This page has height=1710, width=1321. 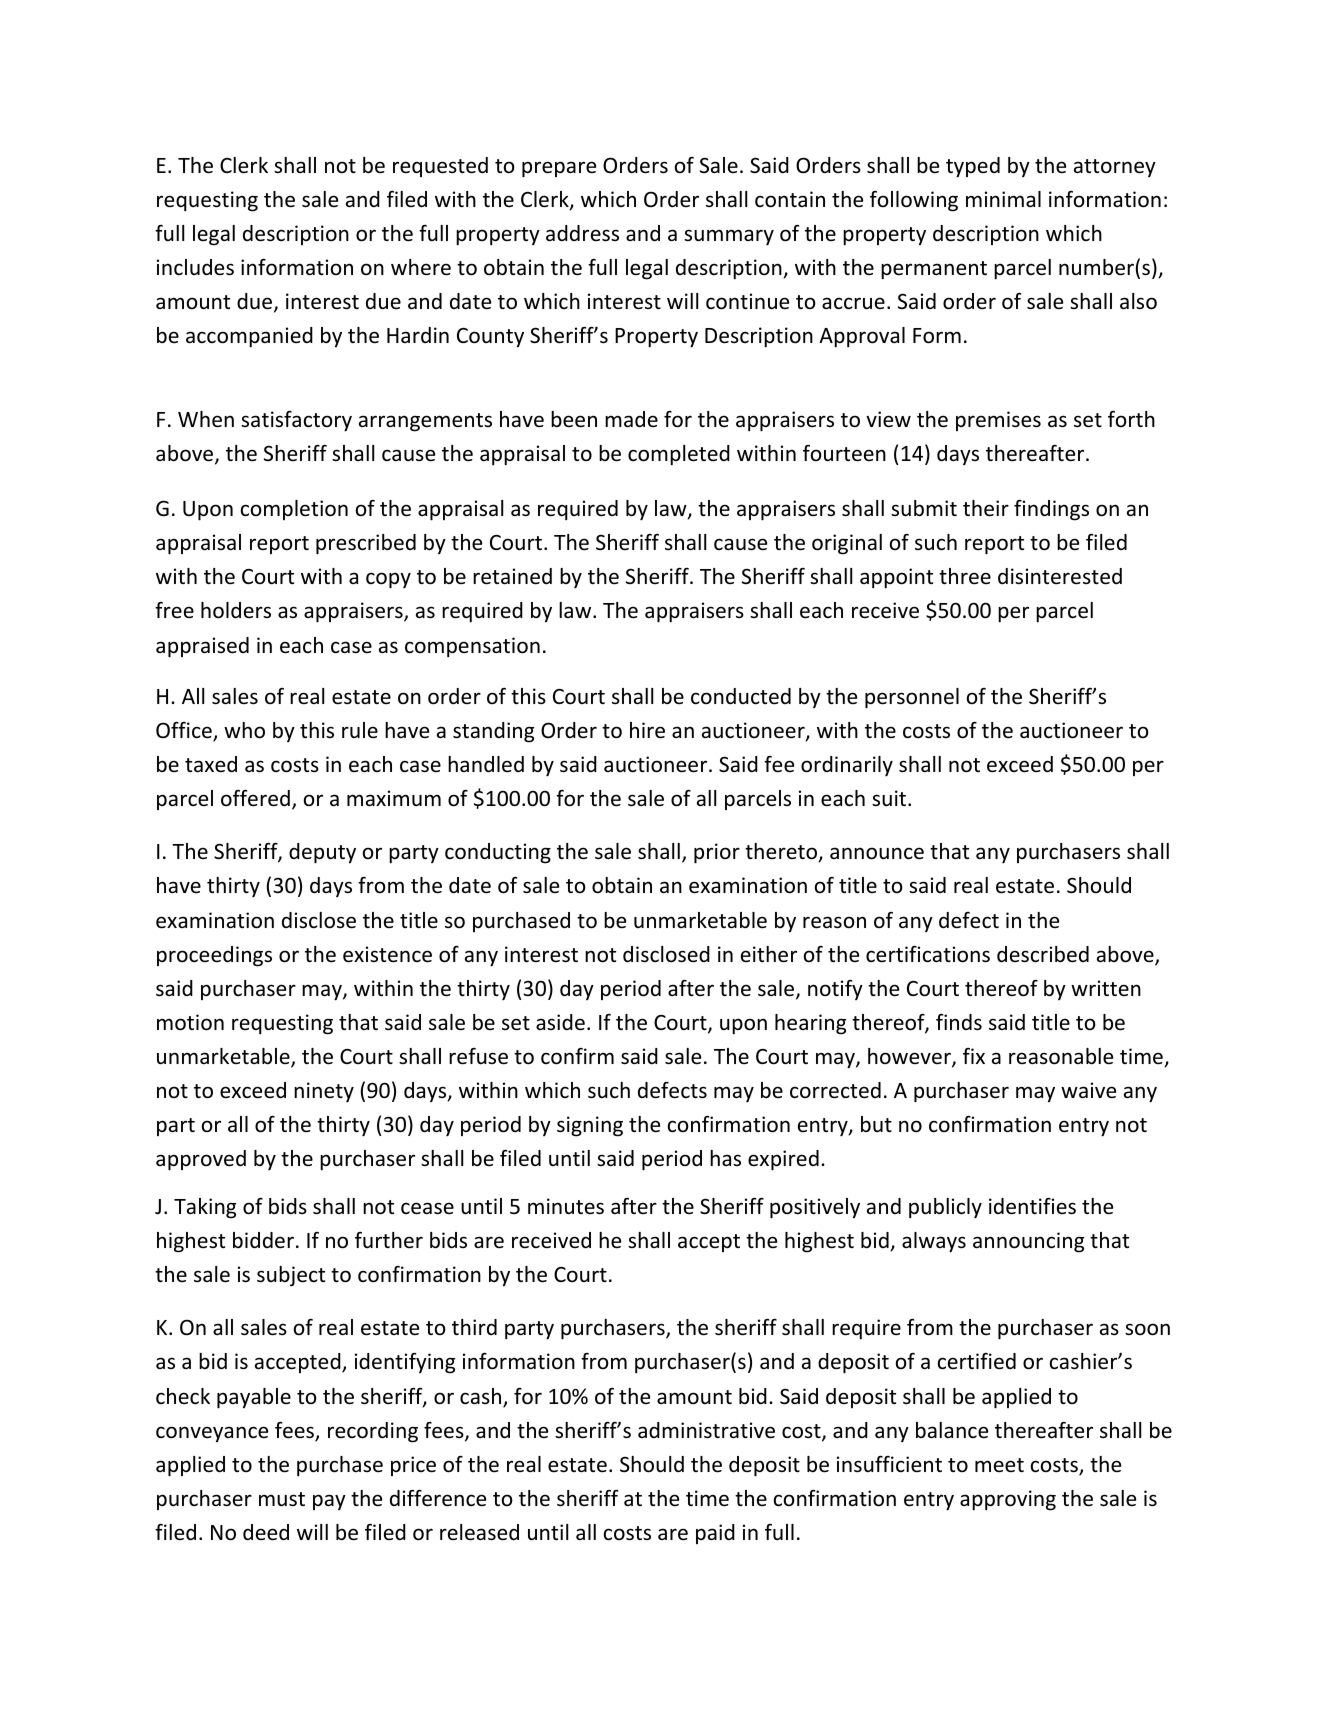 I want to click on summary, so click(x=729, y=237).
